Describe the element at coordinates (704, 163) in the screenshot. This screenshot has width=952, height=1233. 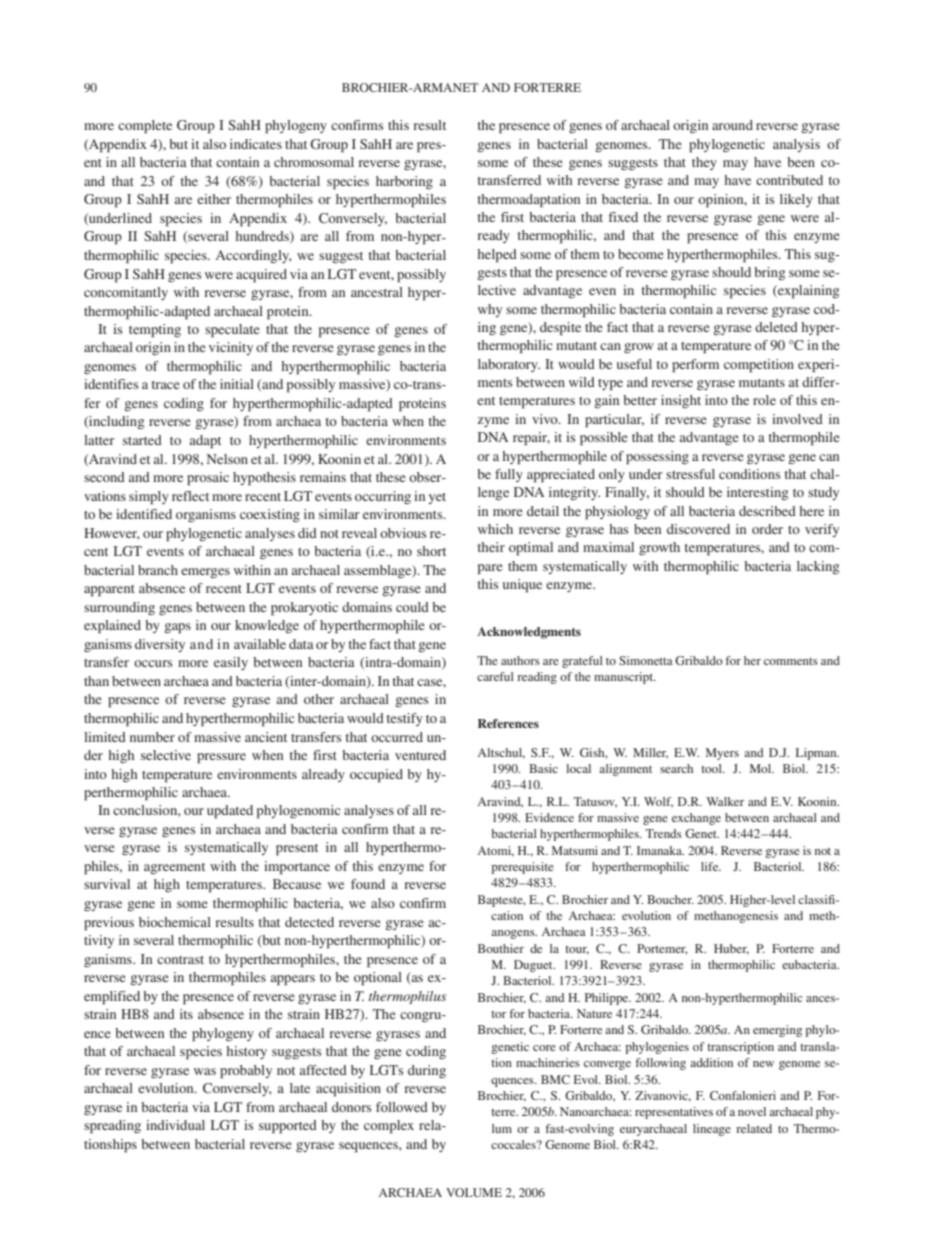
I see `they` at that location.
